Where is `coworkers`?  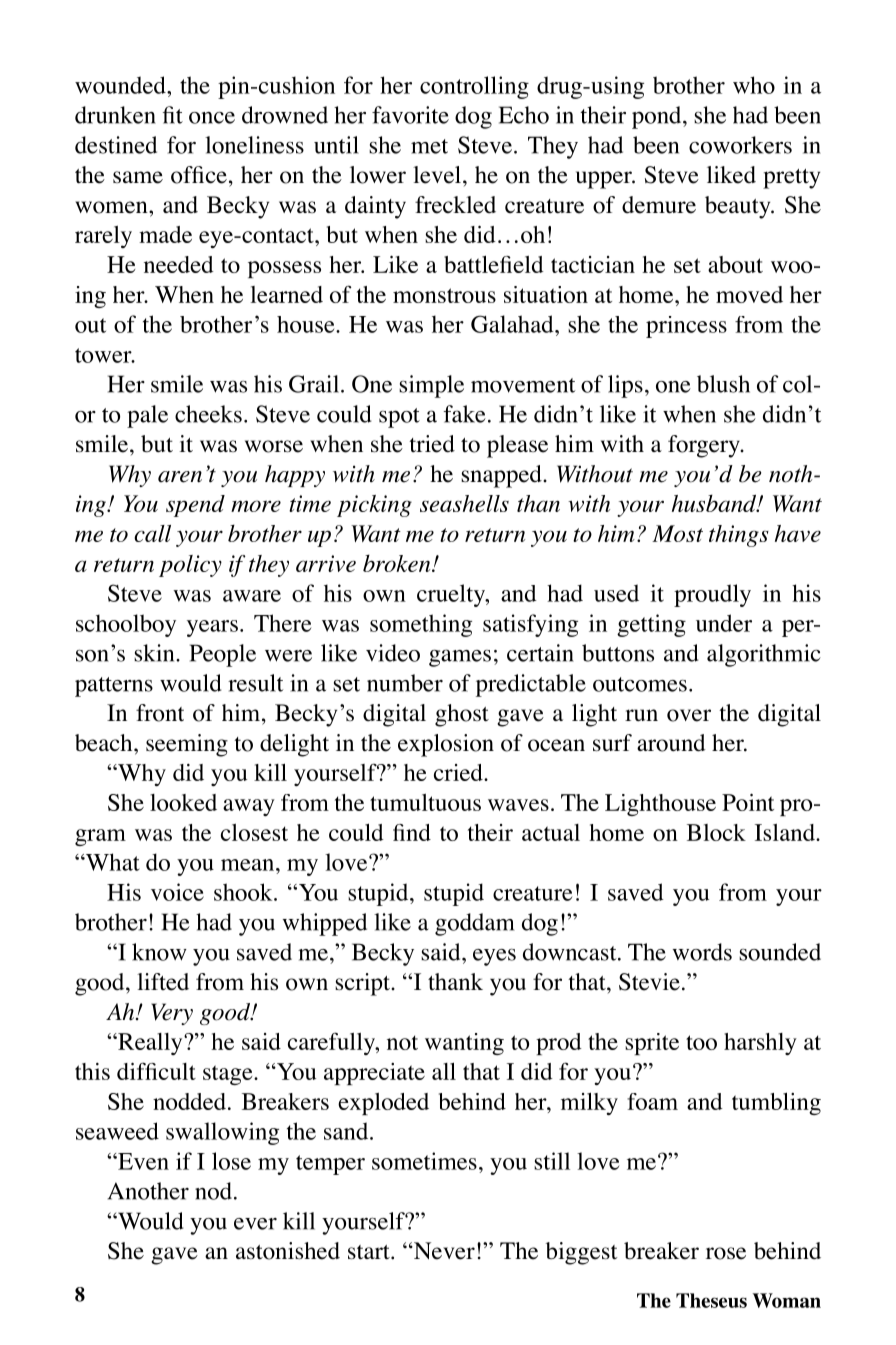
coworkers is located at coordinates (740, 145).
